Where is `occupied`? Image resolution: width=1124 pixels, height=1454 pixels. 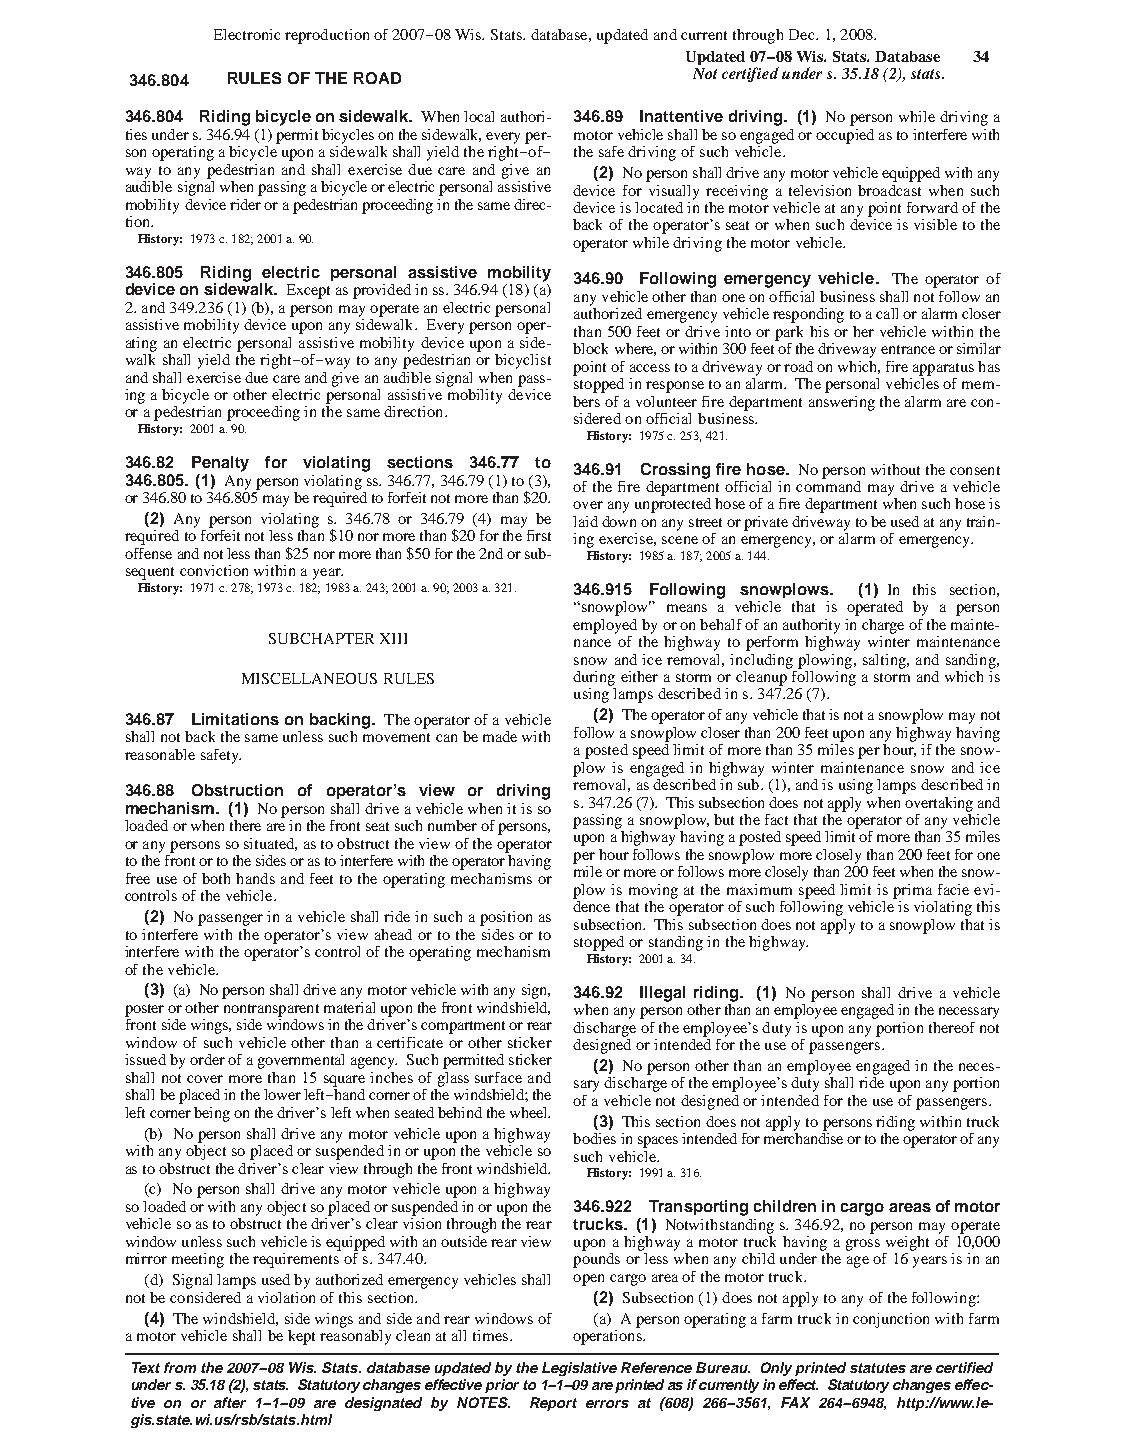 occupied is located at coordinates (845, 136).
